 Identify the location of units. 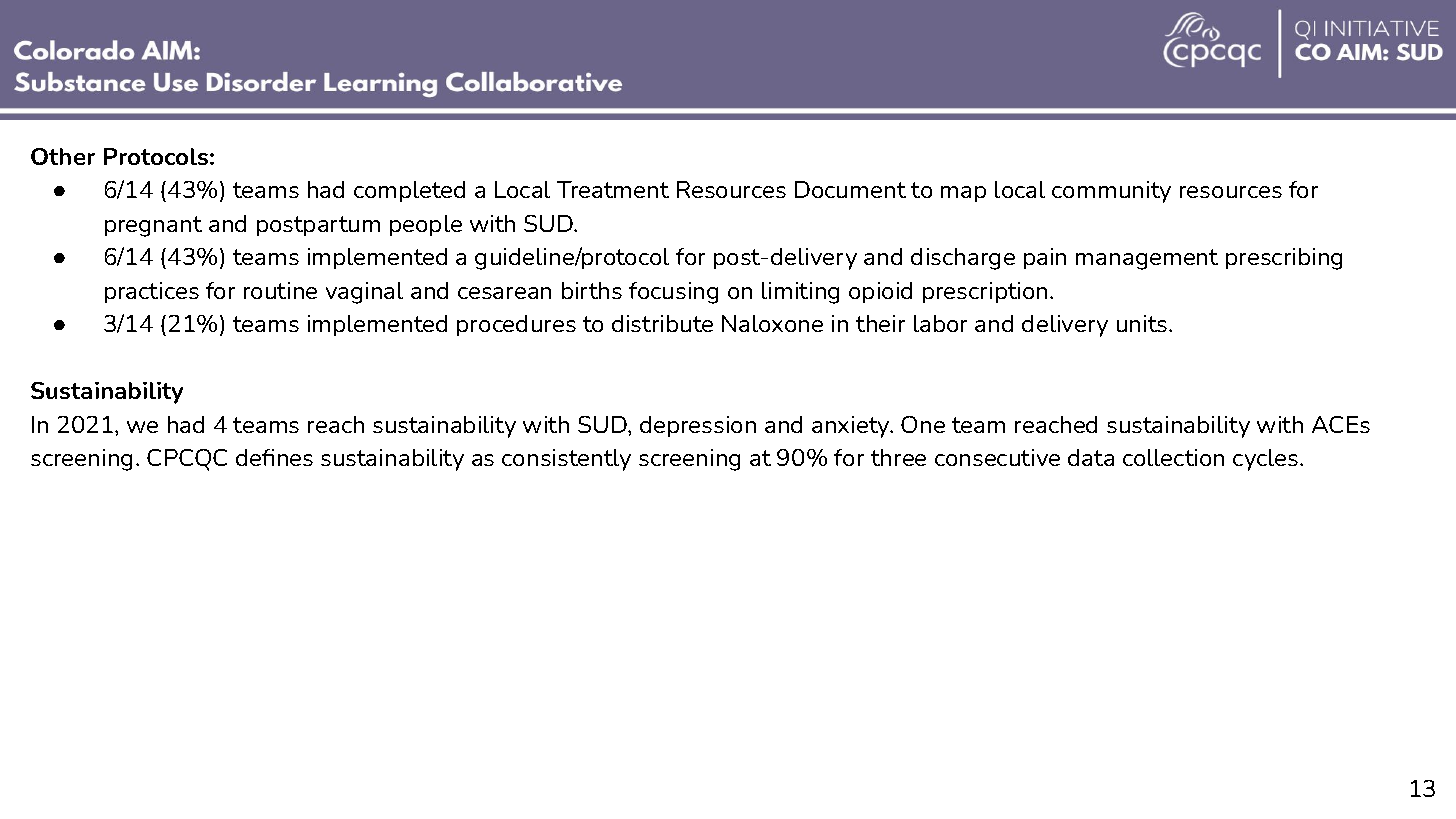
(1143, 323).
